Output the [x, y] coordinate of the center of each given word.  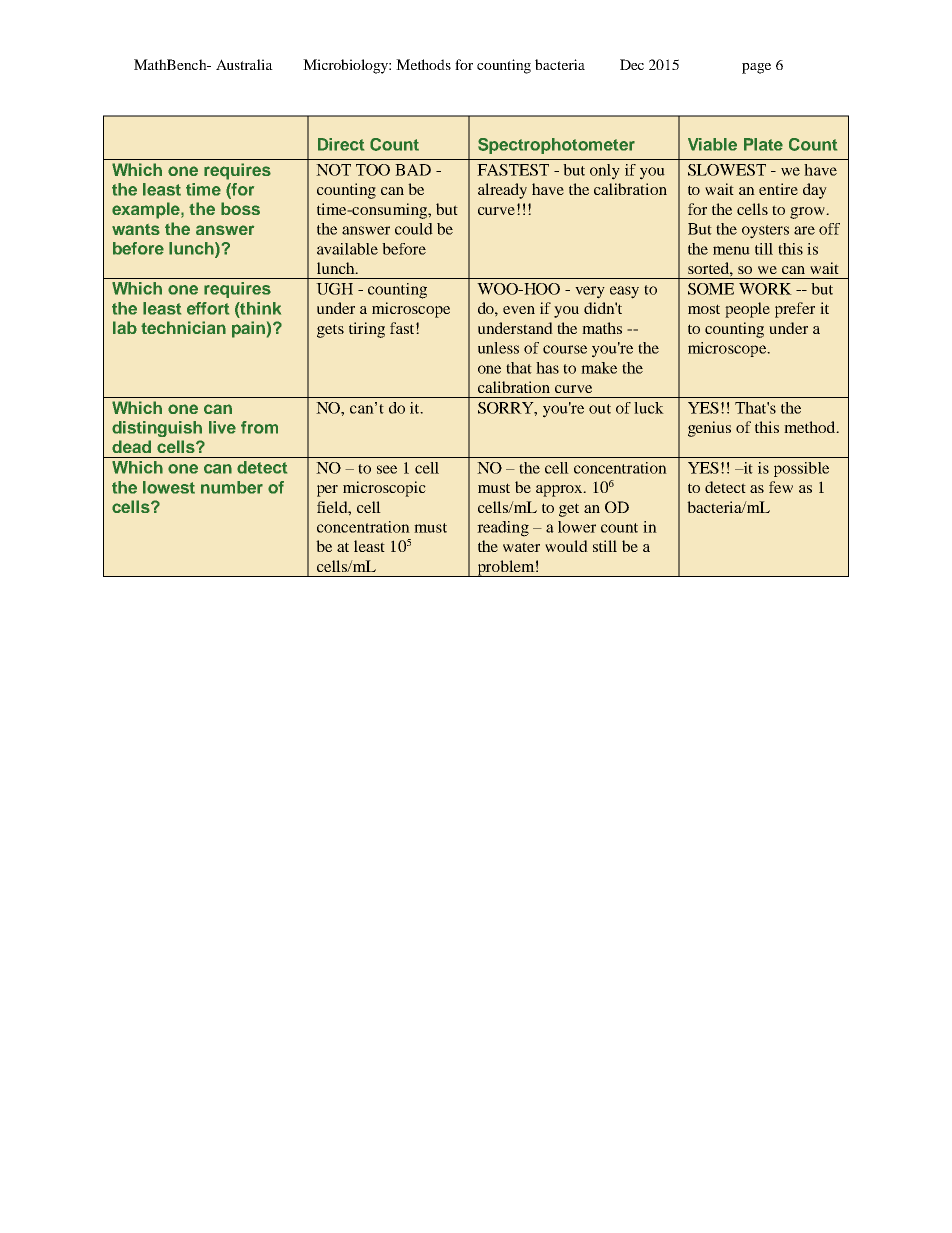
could [414, 229]
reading [503, 529]
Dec [632, 64]
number [232, 487]
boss [240, 208]
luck [649, 408]
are [804, 230]
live [222, 427]
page [756, 68]
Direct [341, 144]
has [547, 368]
